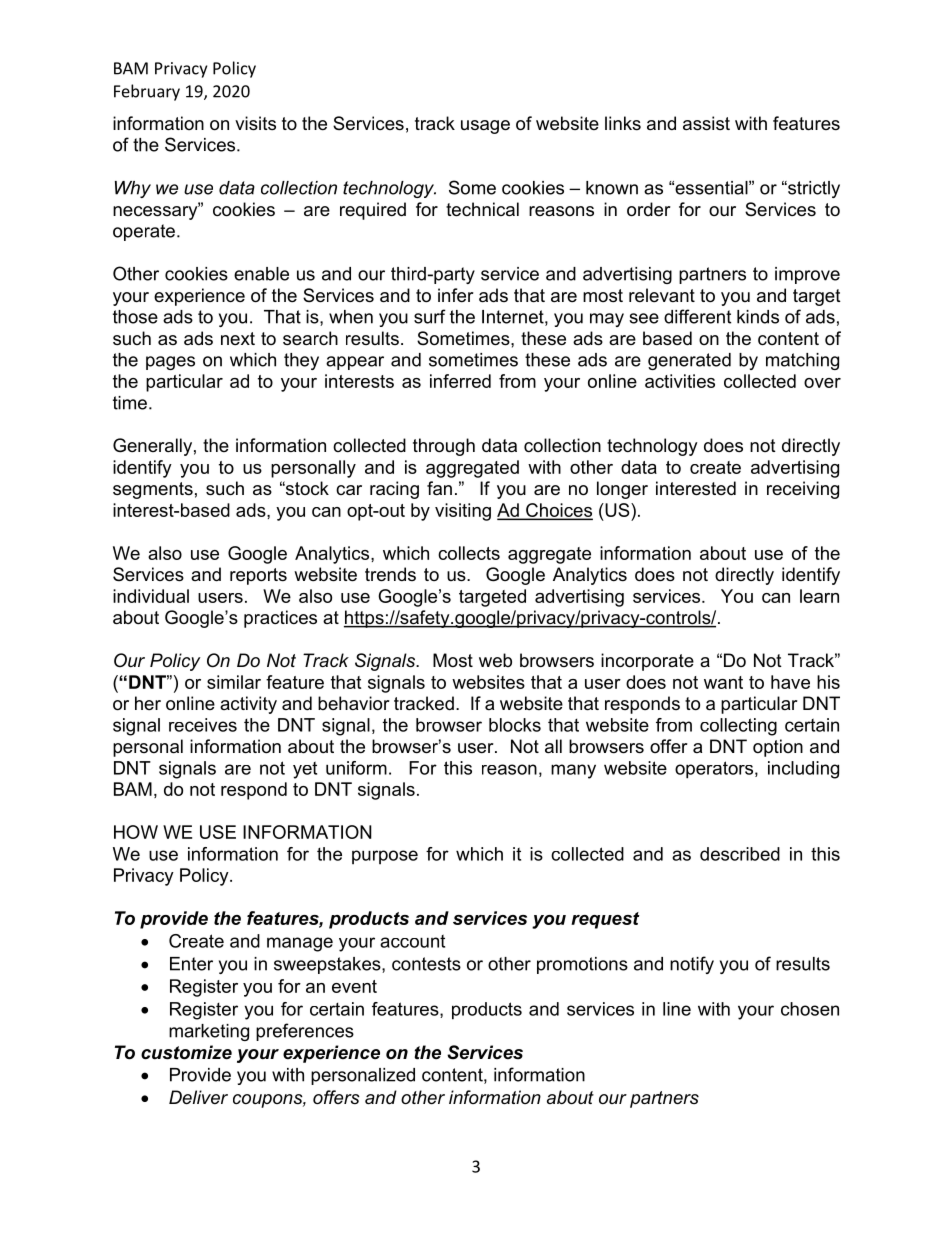 The image size is (952, 1233). Describe the element at coordinates (430, 316) in the screenshot. I see `surf` at that location.
